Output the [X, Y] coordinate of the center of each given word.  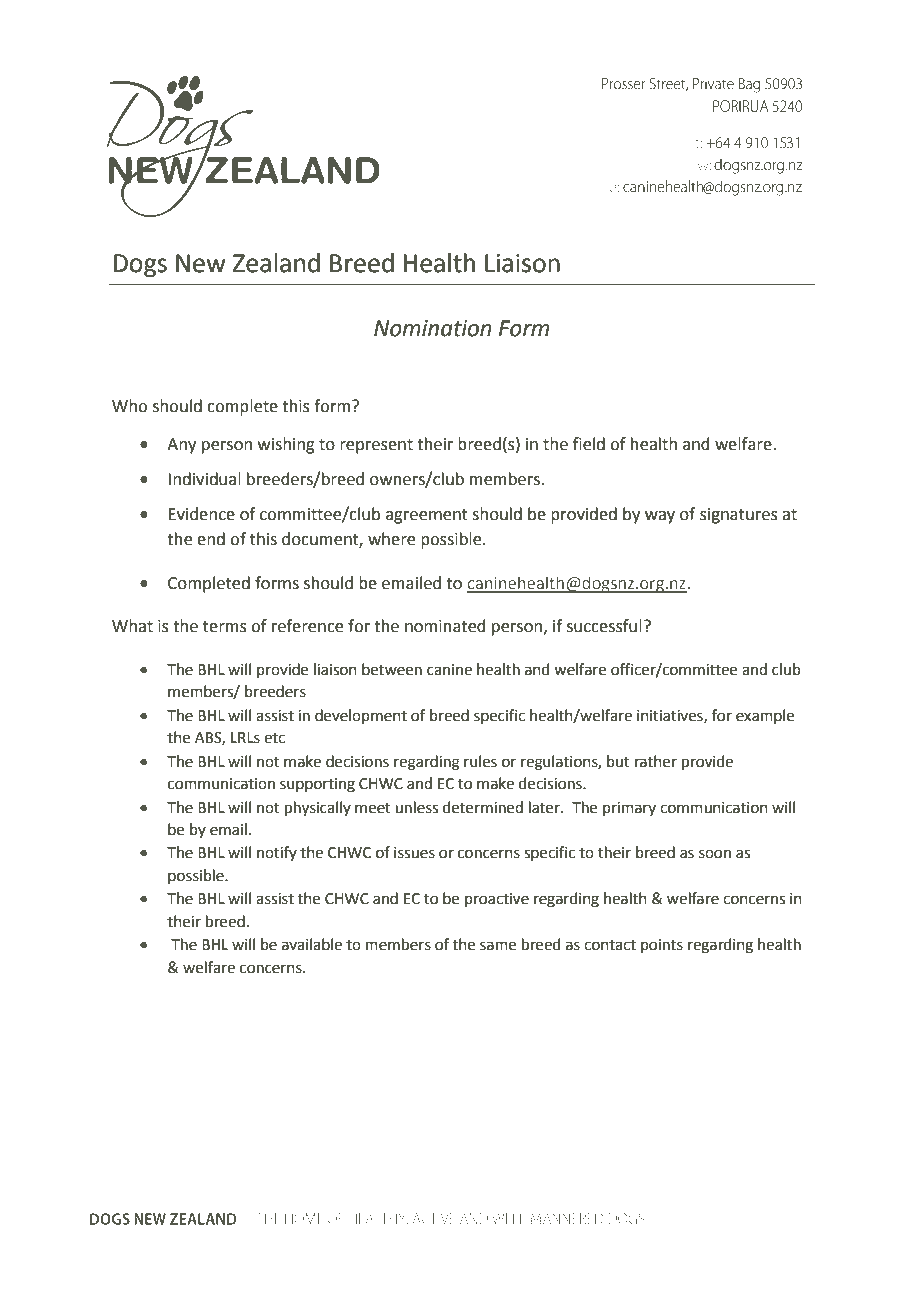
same [498, 946]
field [589, 444]
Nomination [432, 328]
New [201, 263]
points [662, 946]
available [312, 944]
